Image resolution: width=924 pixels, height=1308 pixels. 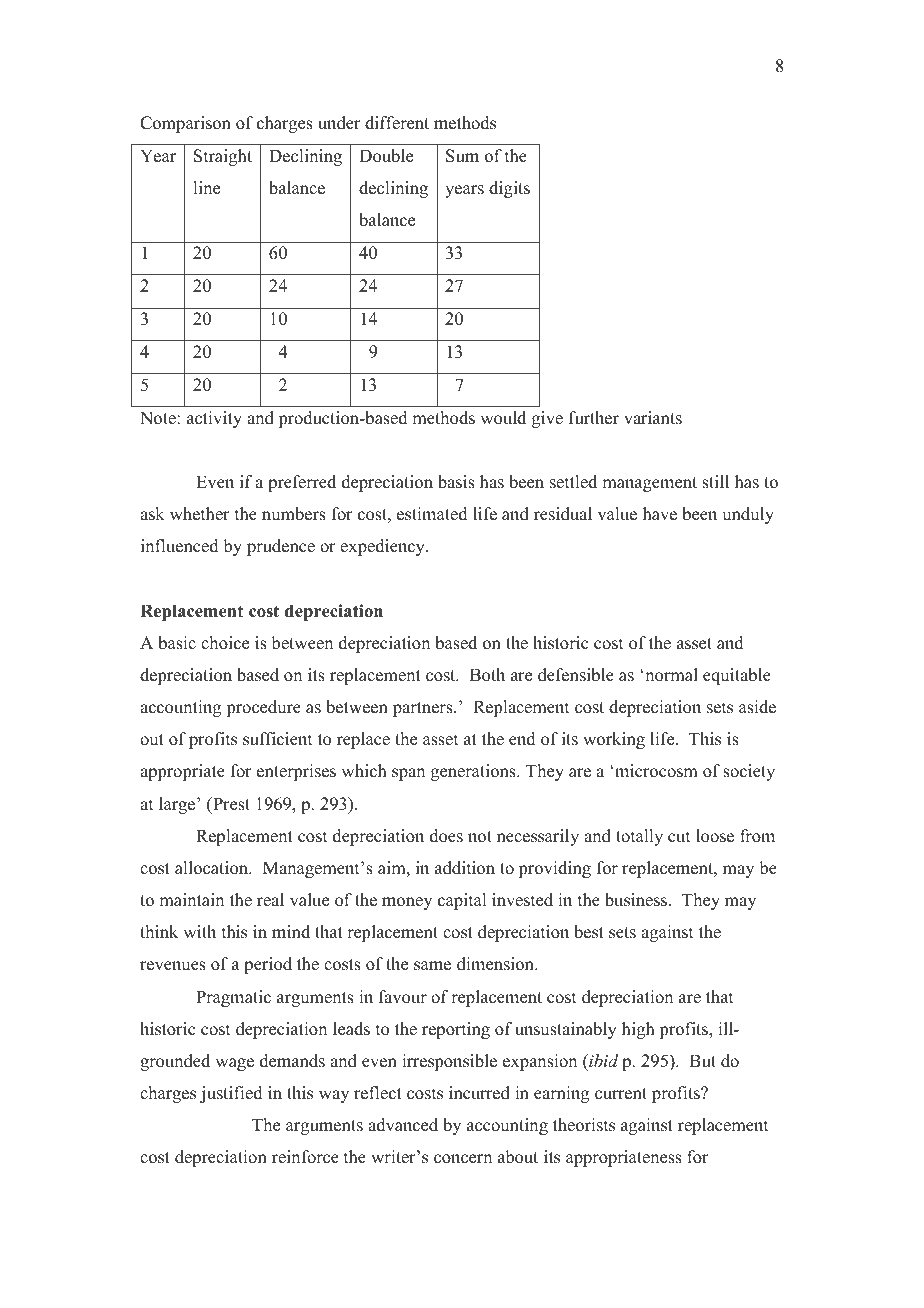 I want to click on allocation, so click(x=213, y=868).
